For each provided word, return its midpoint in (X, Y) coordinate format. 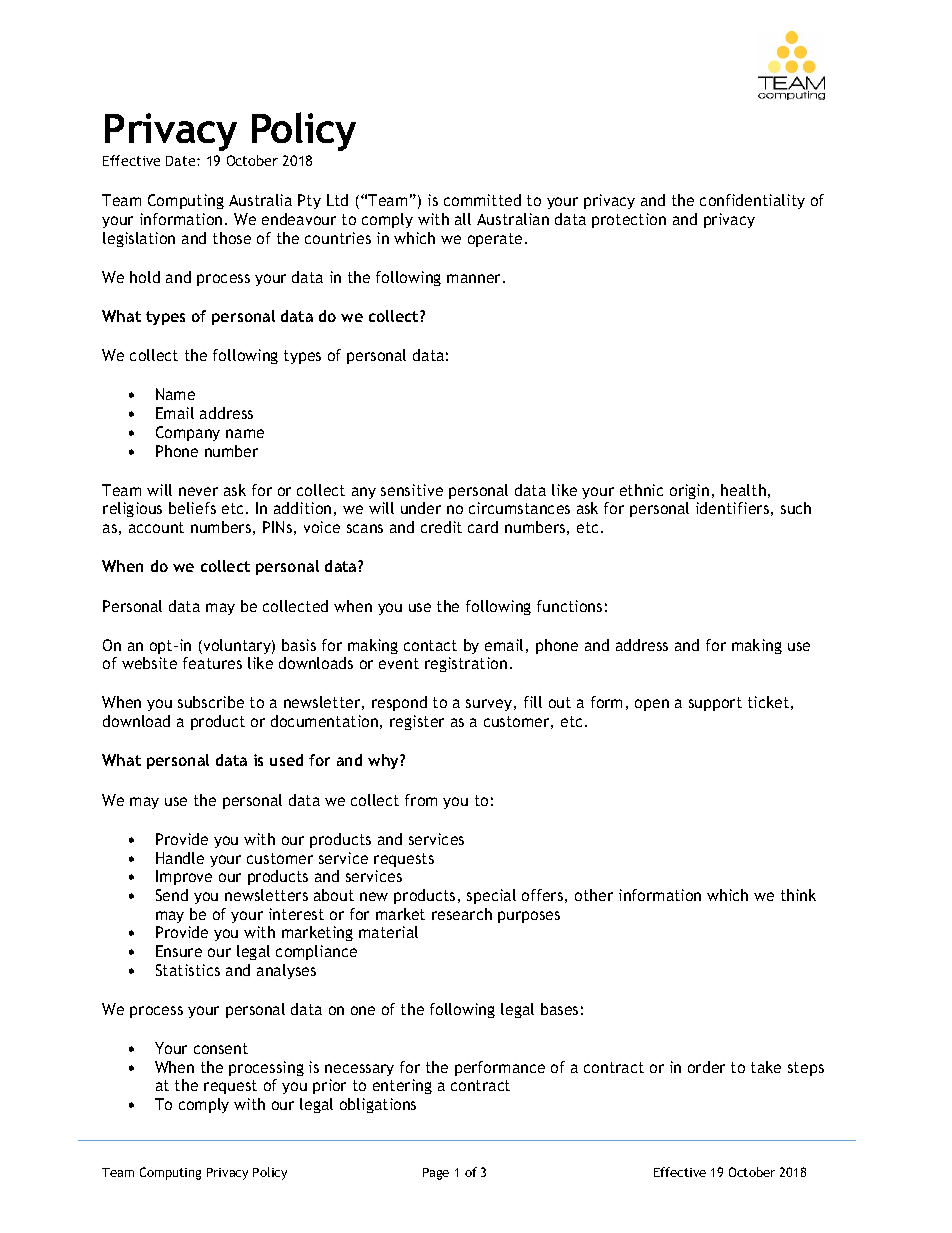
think (798, 895)
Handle (180, 858)
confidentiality (752, 201)
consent (221, 1048)
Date (182, 161)
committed (482, 200)
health (743, 490)
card (483, 527)
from (421, 800)
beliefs (192, 508)
